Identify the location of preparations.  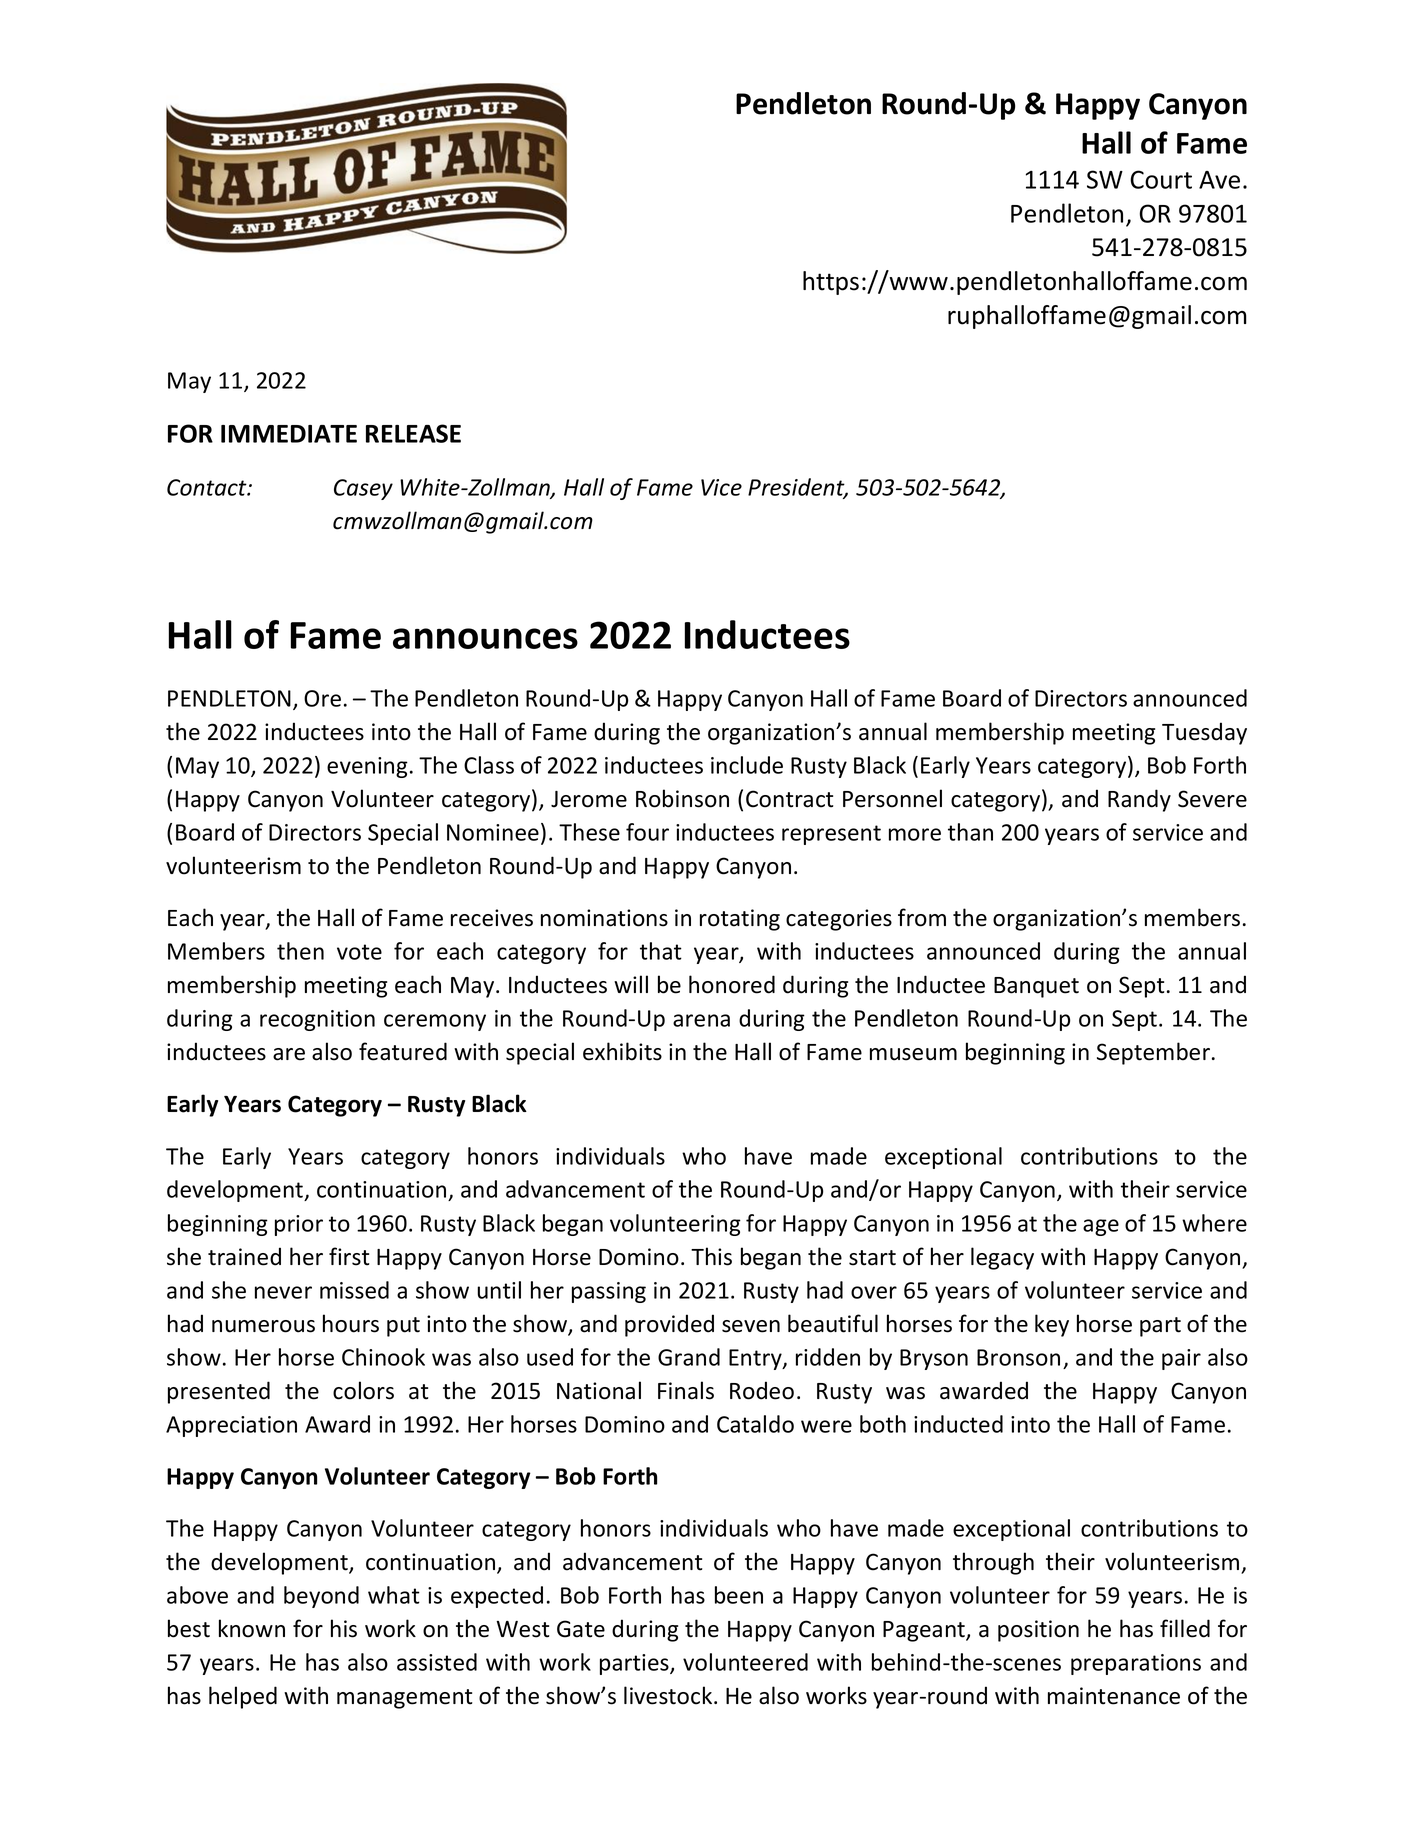
(1136, 1664).
